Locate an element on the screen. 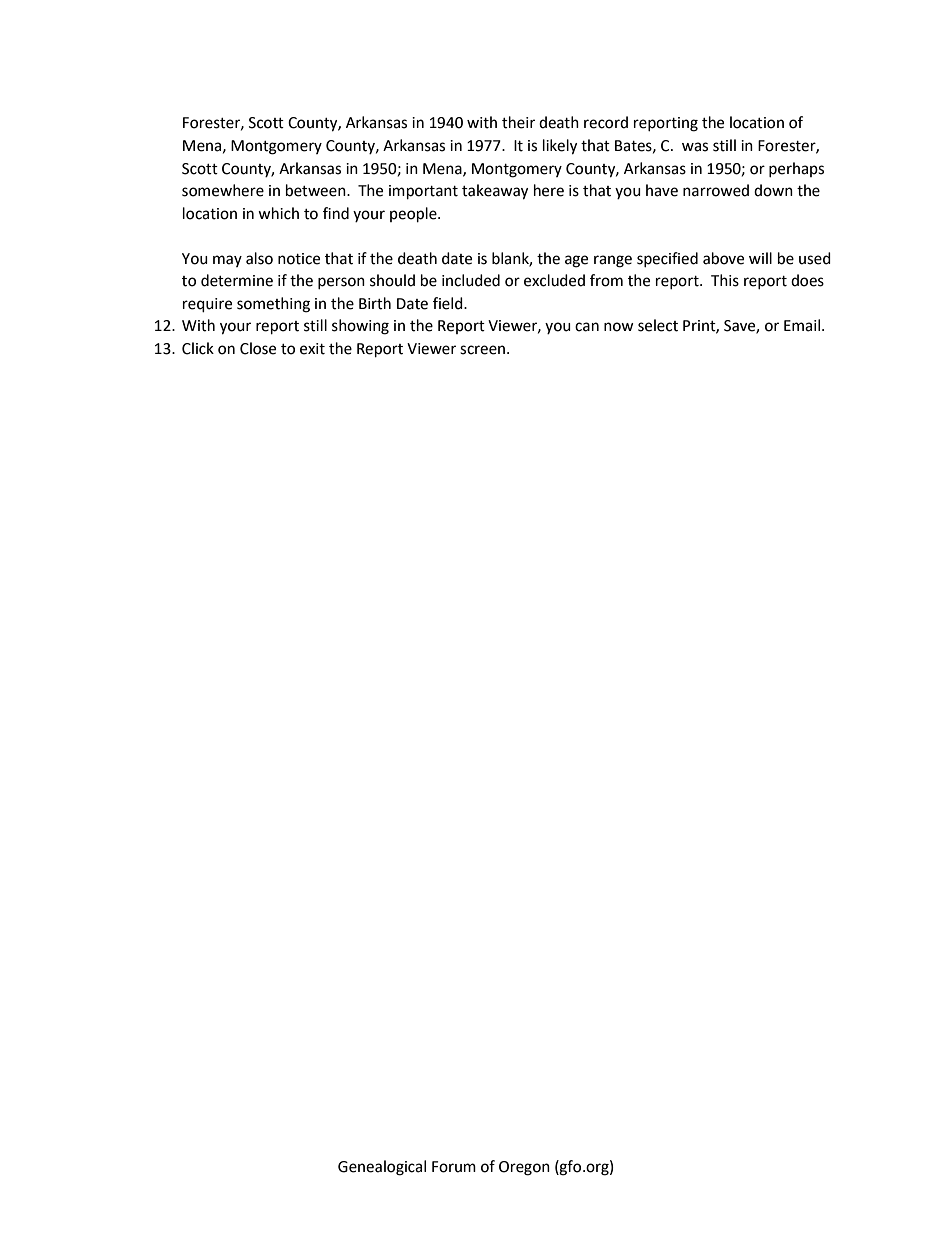  Forum is located at coordinates (454, 1167).
